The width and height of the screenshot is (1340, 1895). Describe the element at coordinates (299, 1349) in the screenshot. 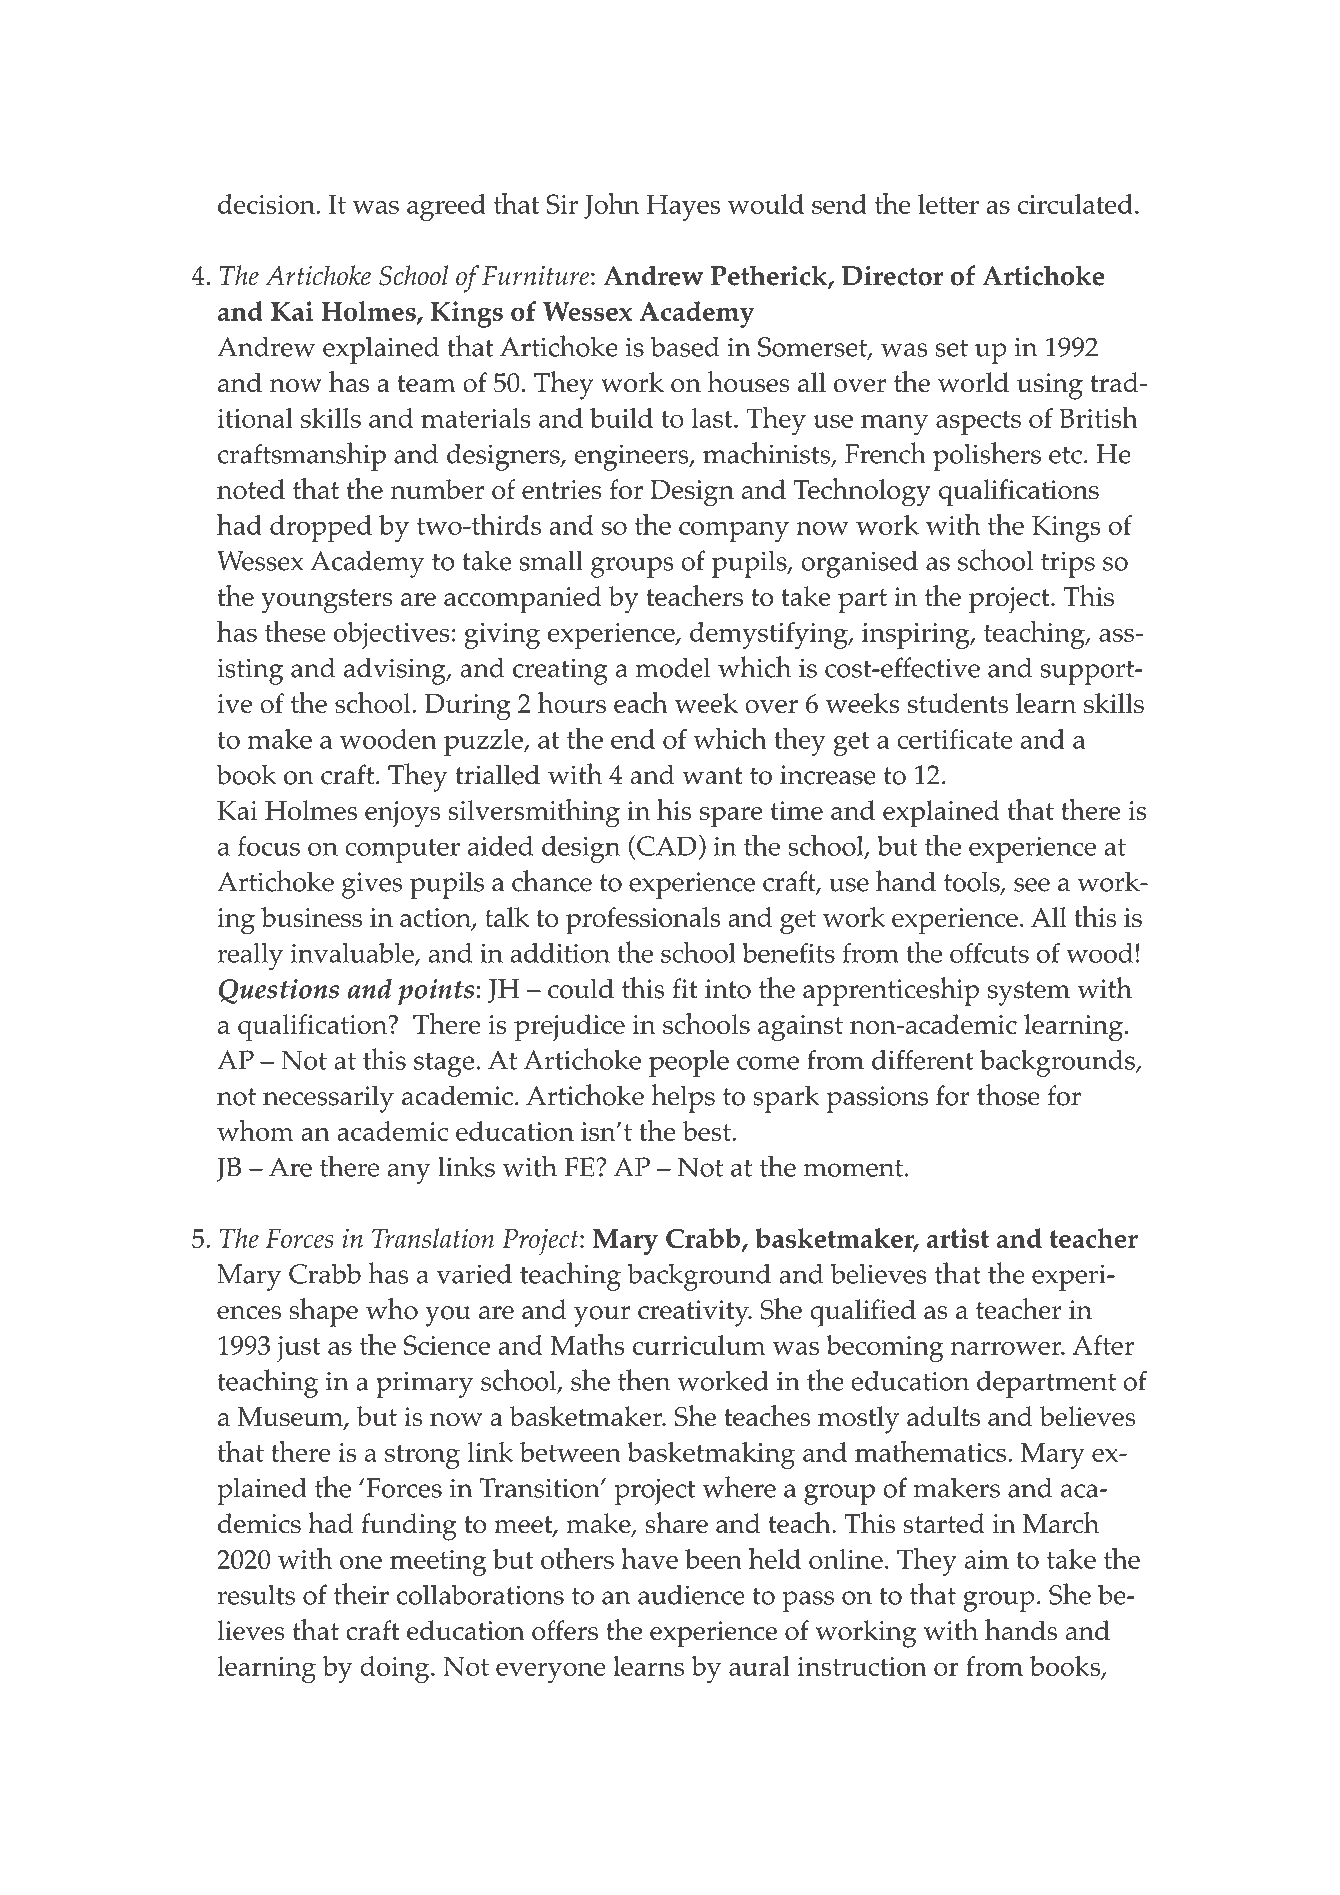

I see `just` at that location.
